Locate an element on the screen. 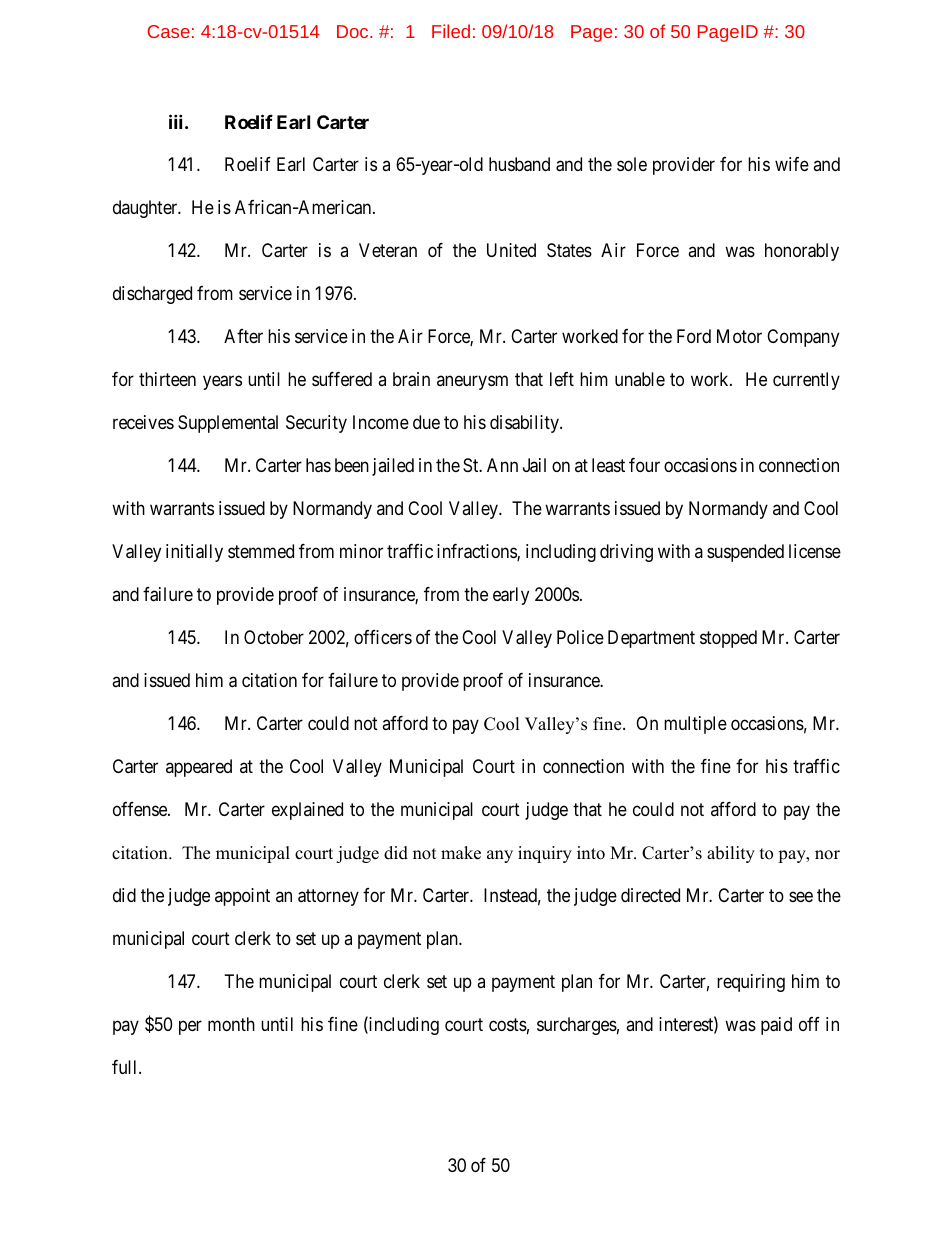 The image size is (952, 1233). suspended is located at coordinates (745, 553).
